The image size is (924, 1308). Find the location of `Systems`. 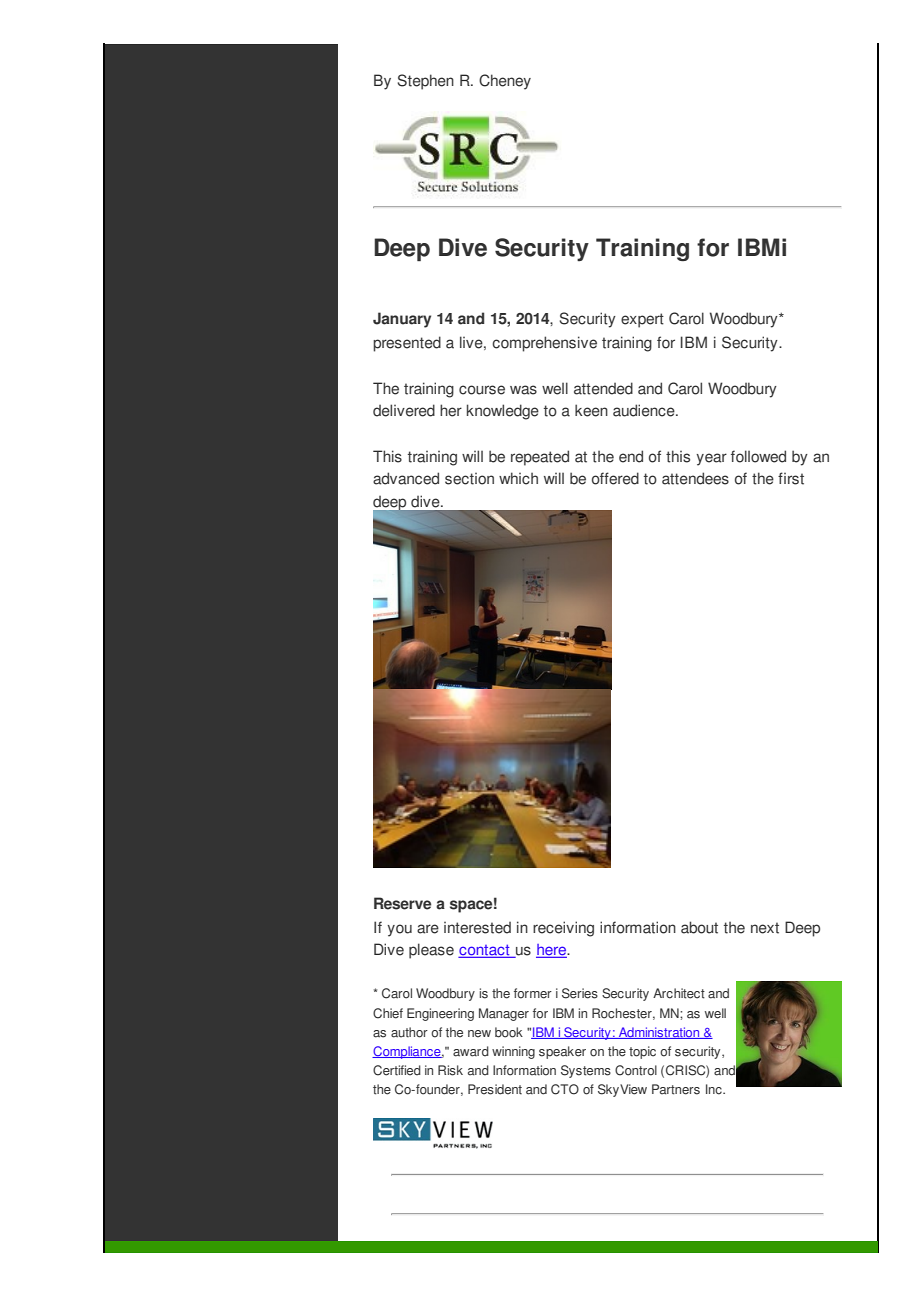

Systems is located at coordinates (586, 1071).
